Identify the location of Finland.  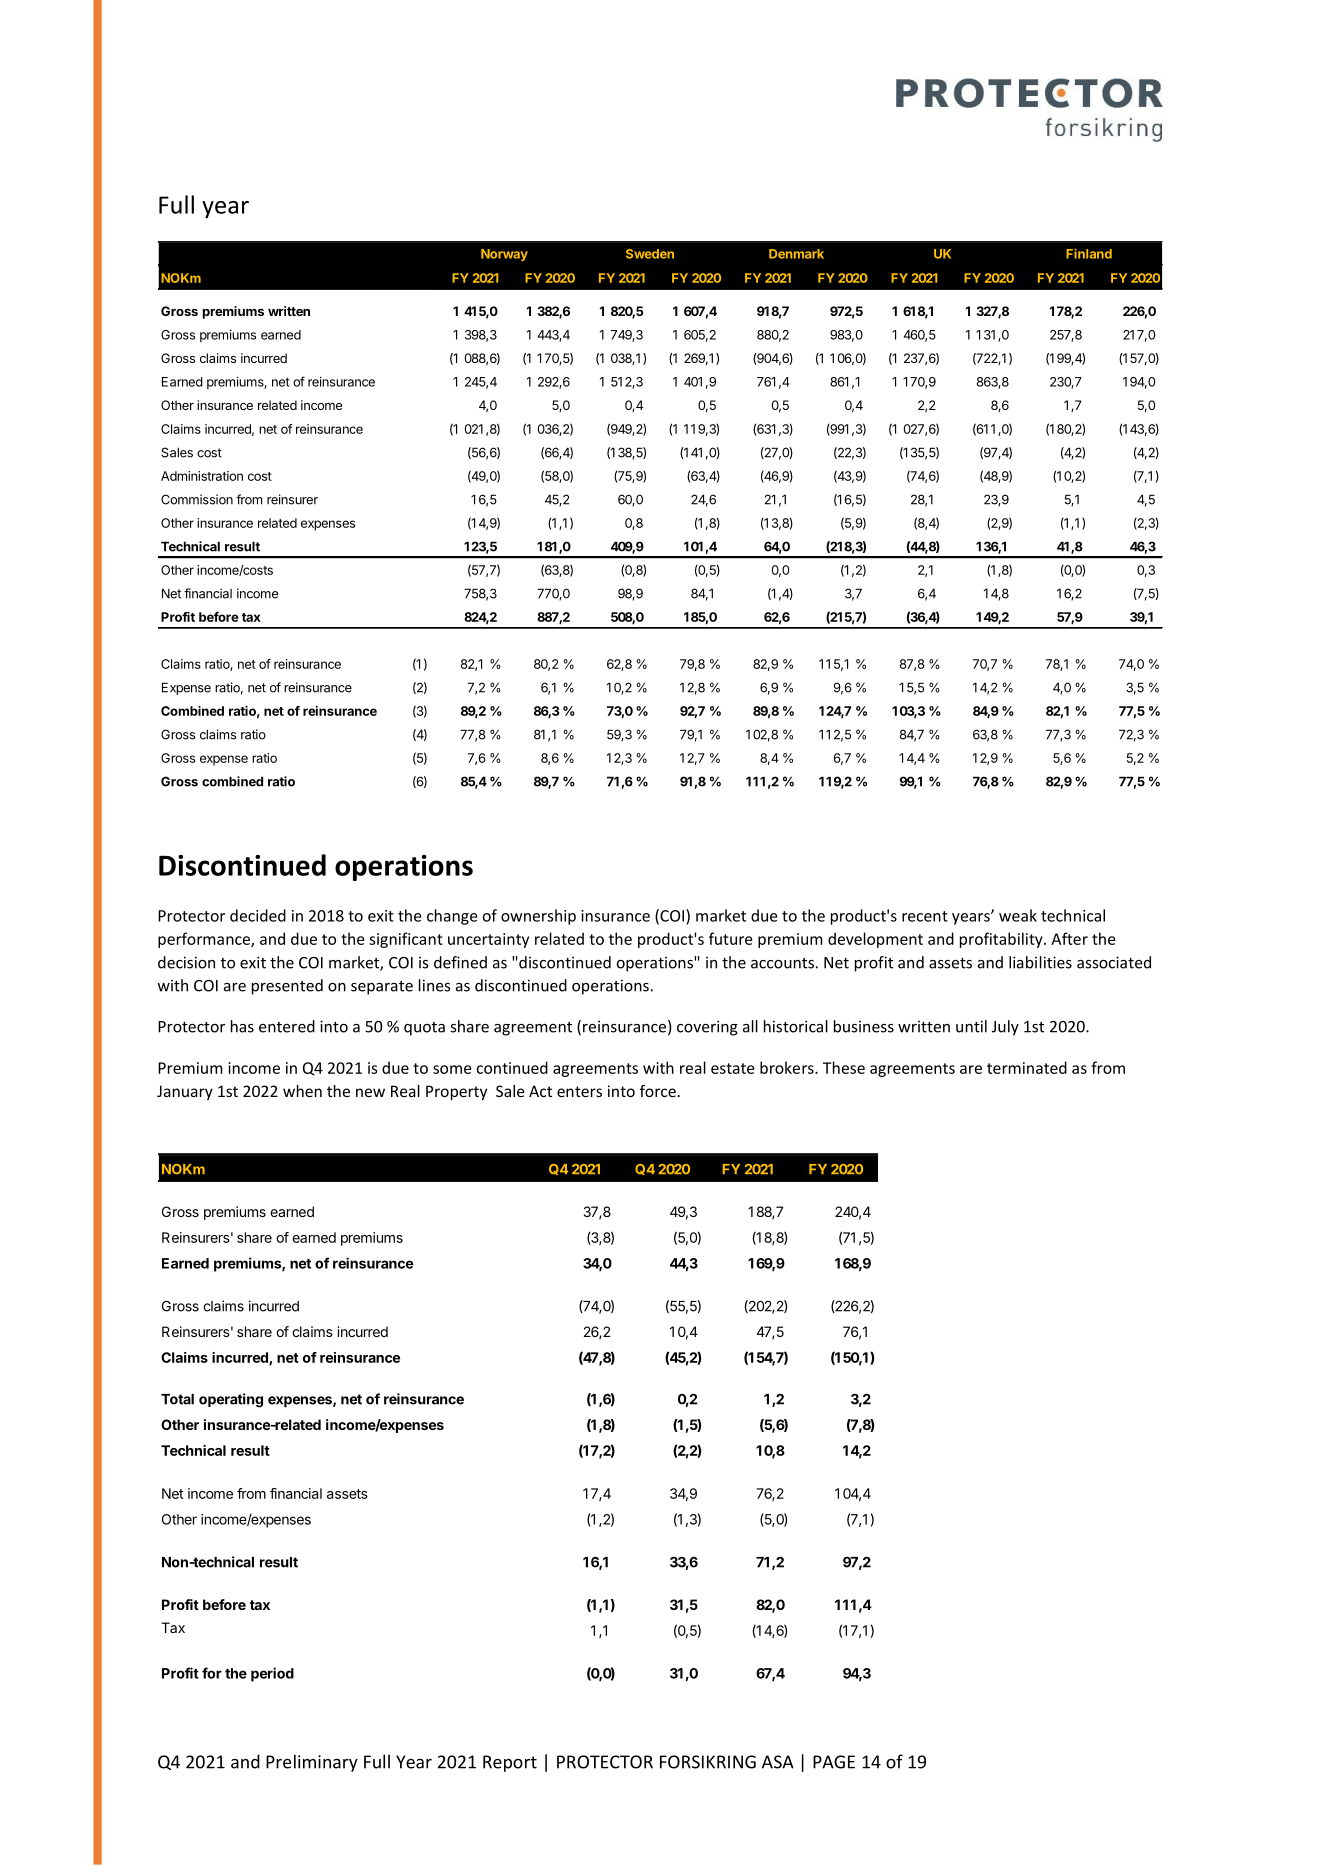
(1089, 253).
